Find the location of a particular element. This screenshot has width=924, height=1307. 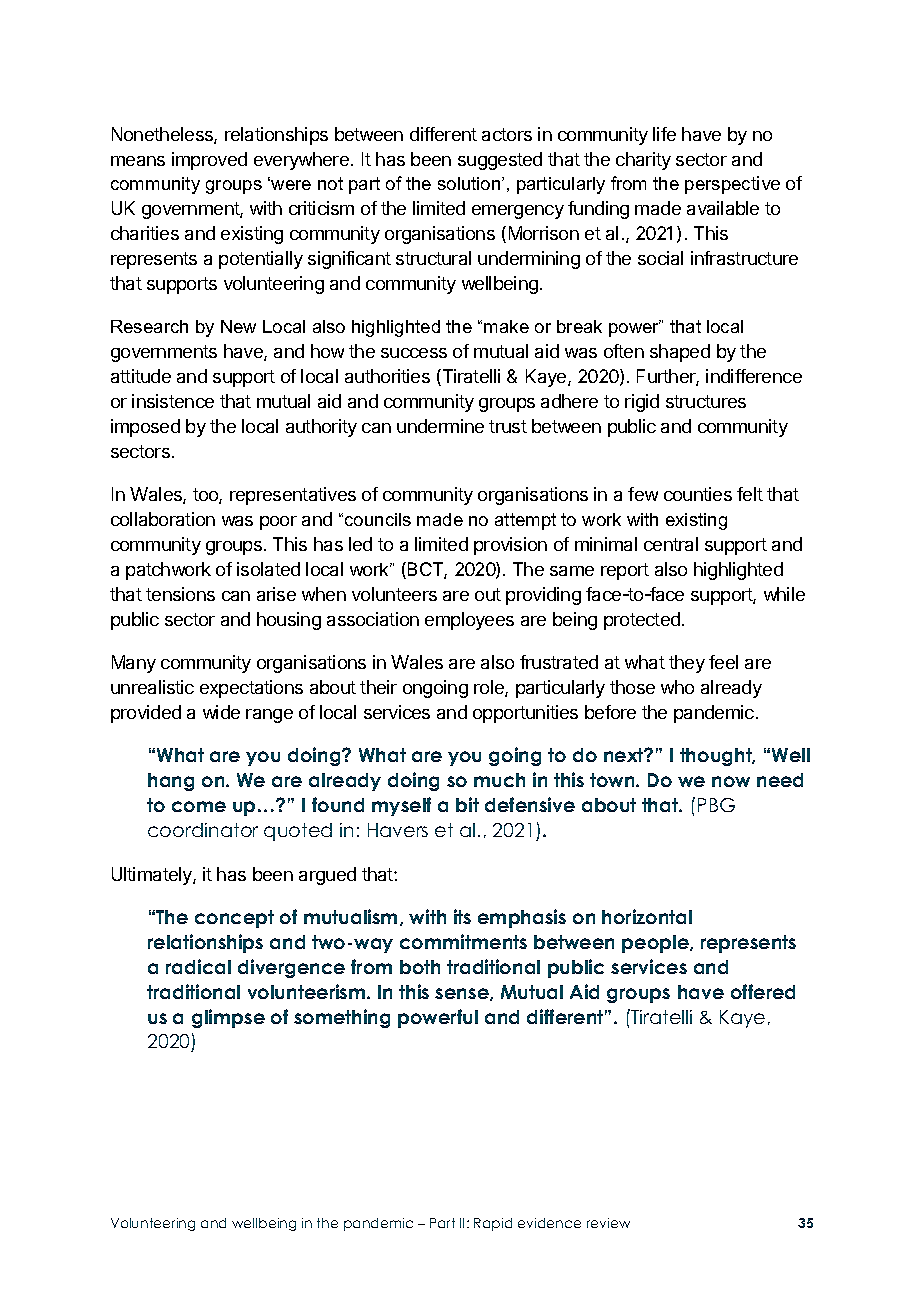

collaboration is located at coordinates (163, 519).
